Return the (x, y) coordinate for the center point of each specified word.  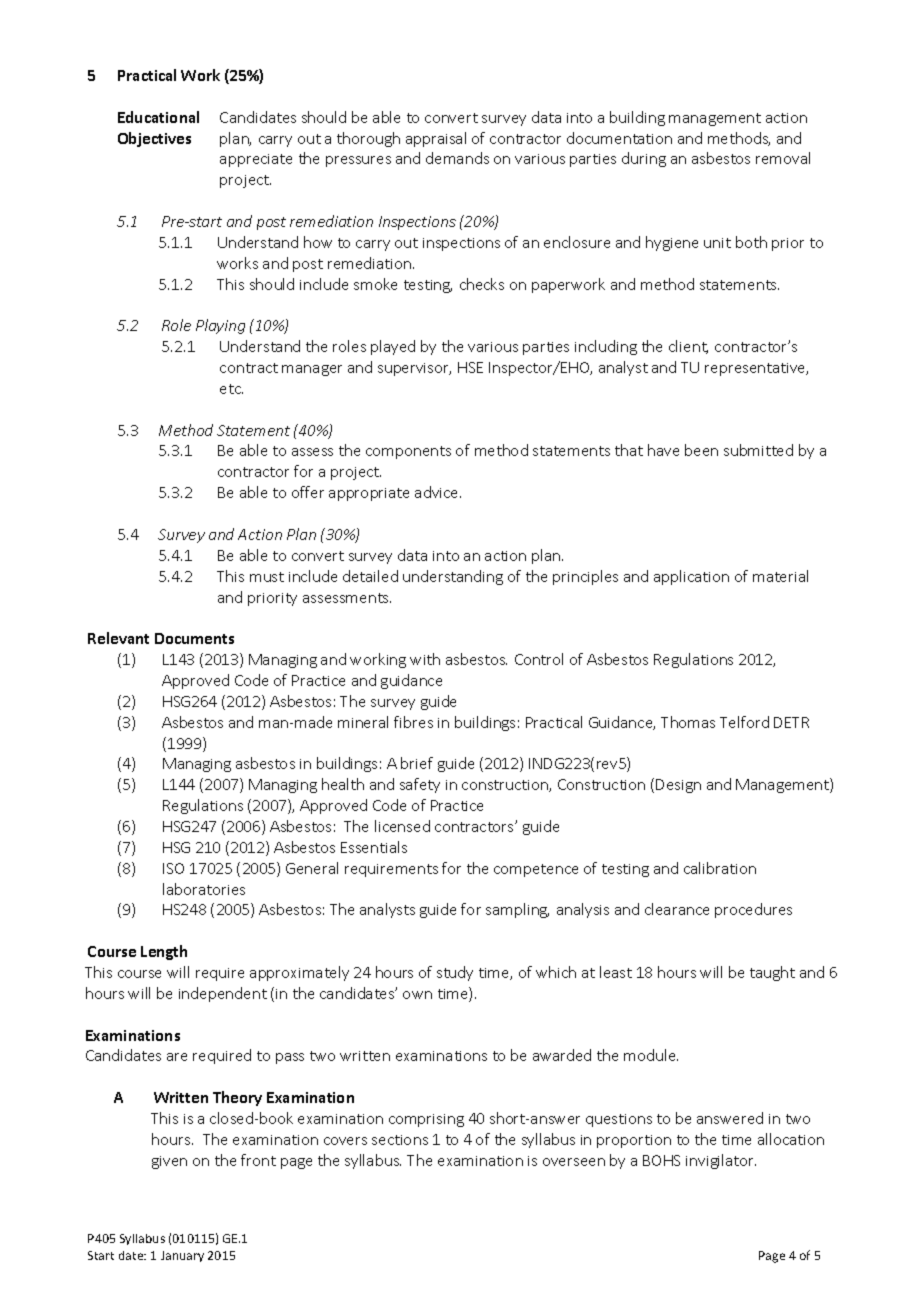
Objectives (154, 139)
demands (457, 158)
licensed (402, 826)
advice (438, 492)
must (267, 577)
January (182, 1256)
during (644, 159)
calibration (720, 868)
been (701, 450)
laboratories (204, 889)
